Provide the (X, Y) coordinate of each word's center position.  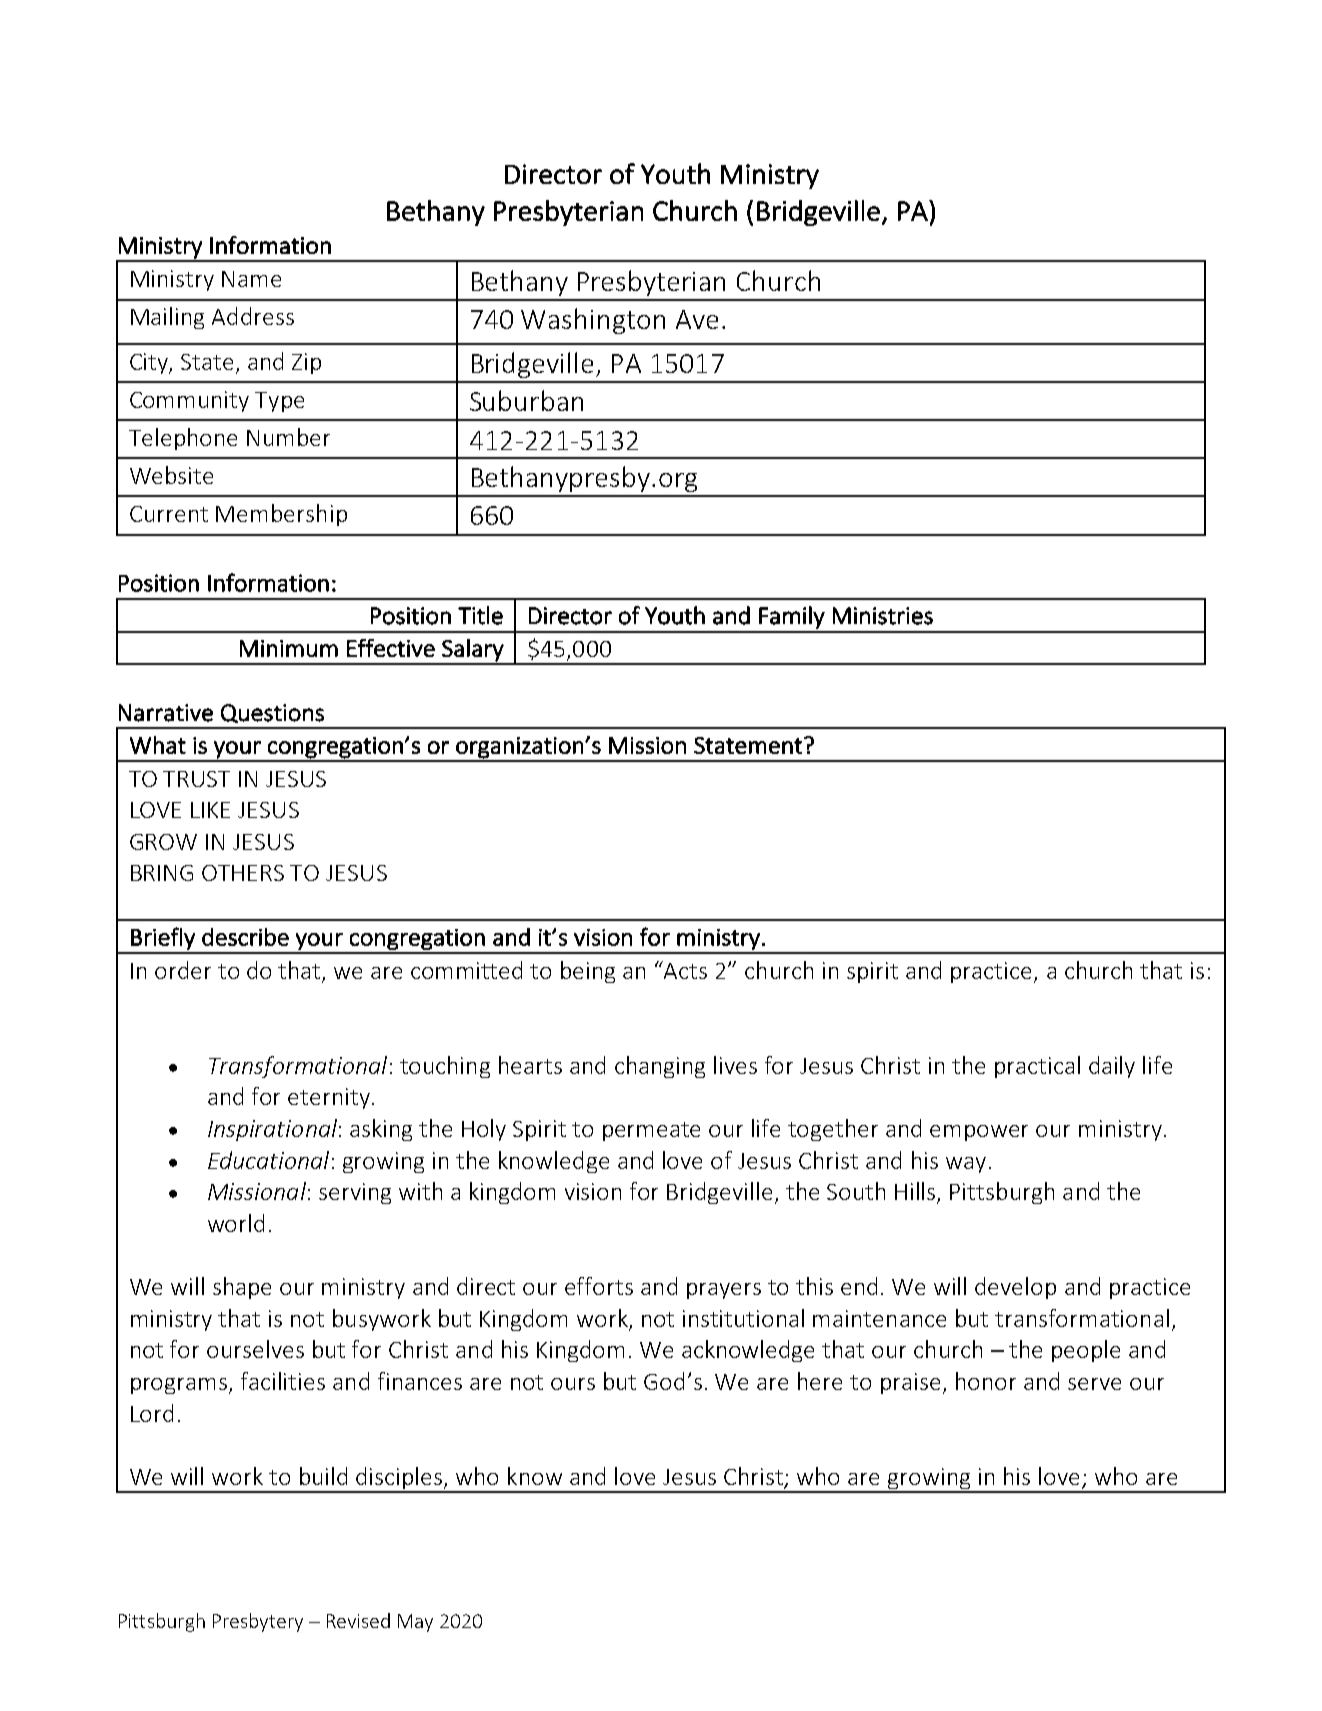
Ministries (883, 616)
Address (253, 316)
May (415, 1623)
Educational (268, 1160)
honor (986, 1381)
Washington (593, 321)
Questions (272, 713)
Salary (473, 651)
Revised (358, 1620)
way (966, 1165)
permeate (651, 1131)
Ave (697, 319)
